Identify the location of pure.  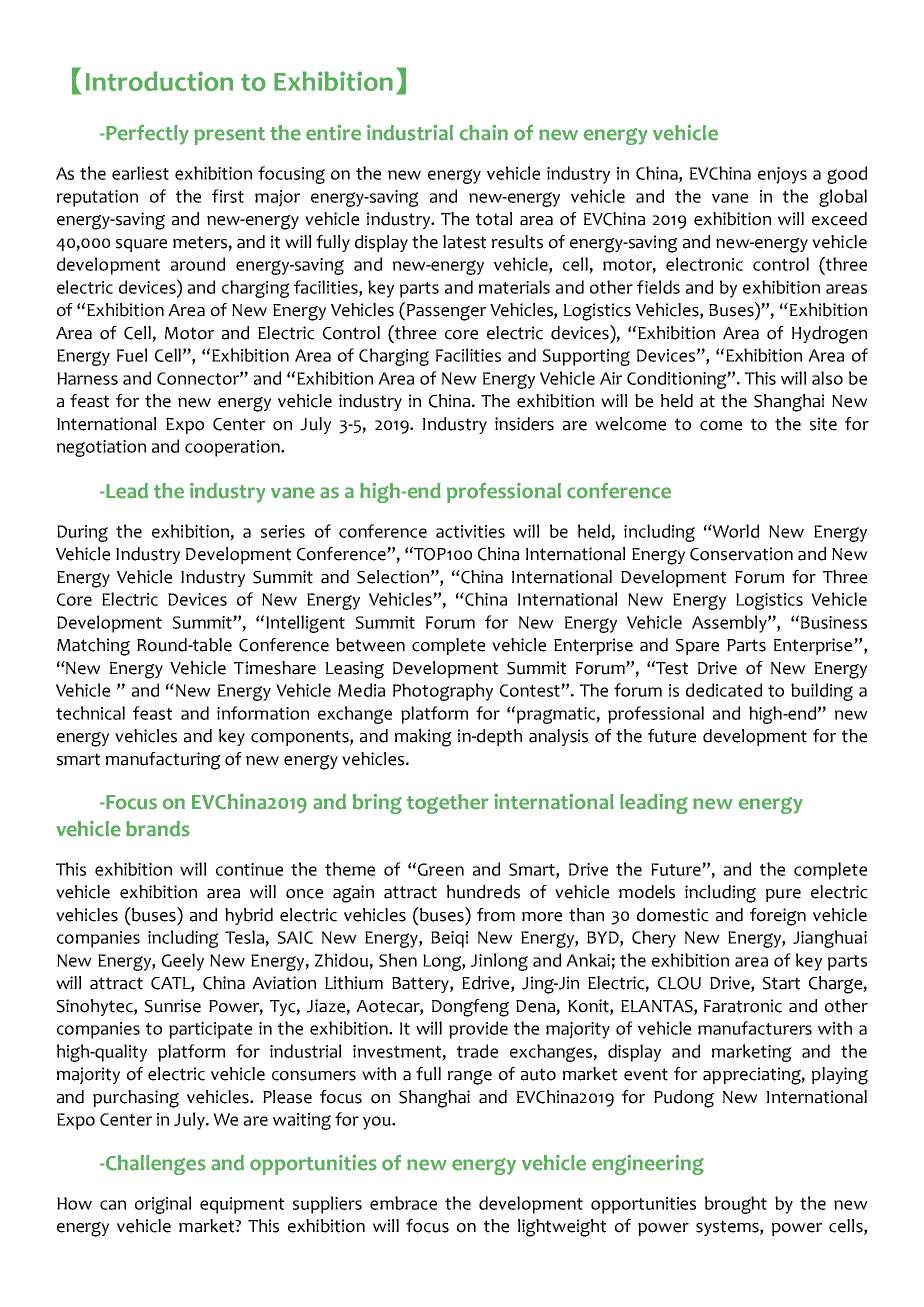
(783, 895).
